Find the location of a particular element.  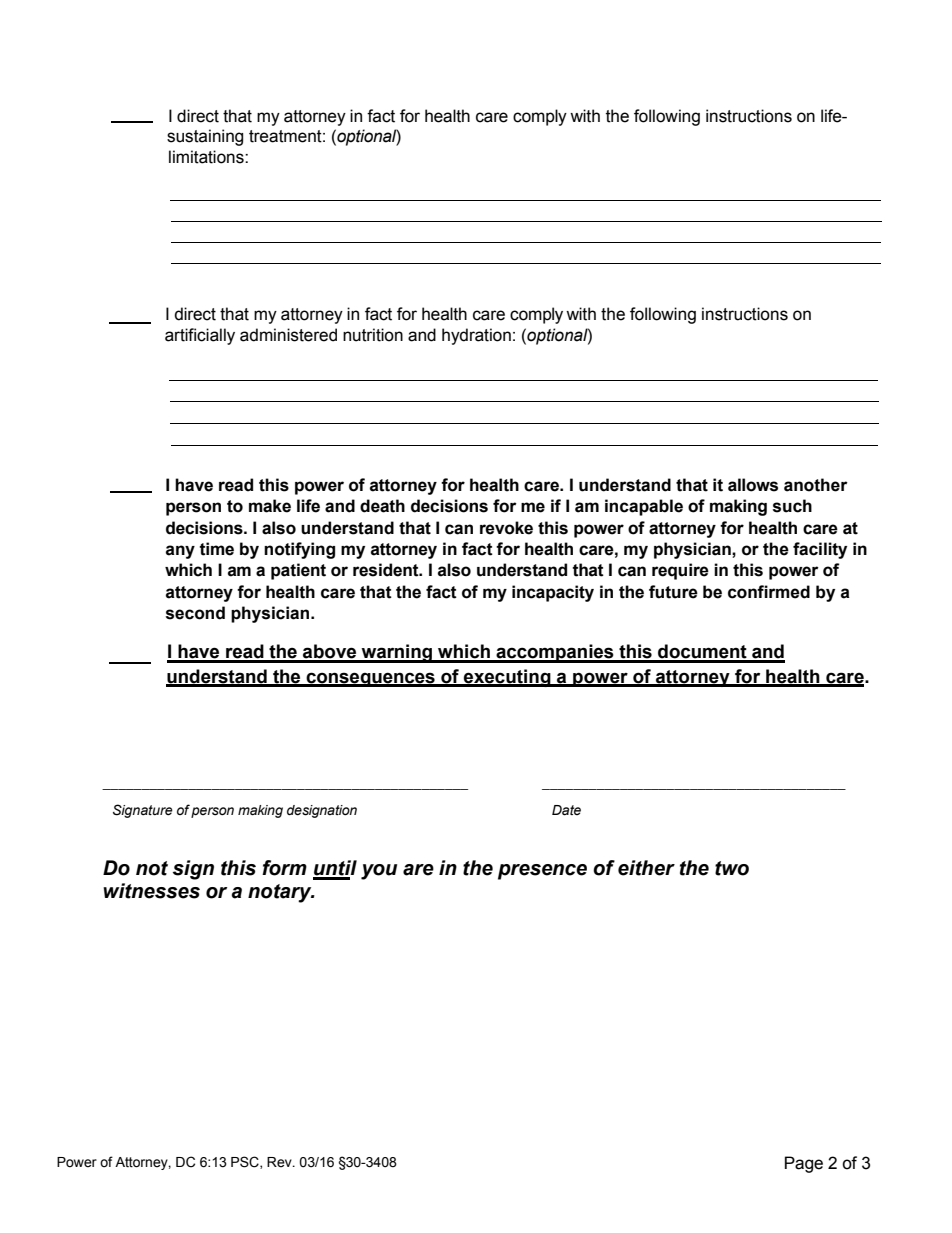

limitations is located at coordinates (207, 157).
